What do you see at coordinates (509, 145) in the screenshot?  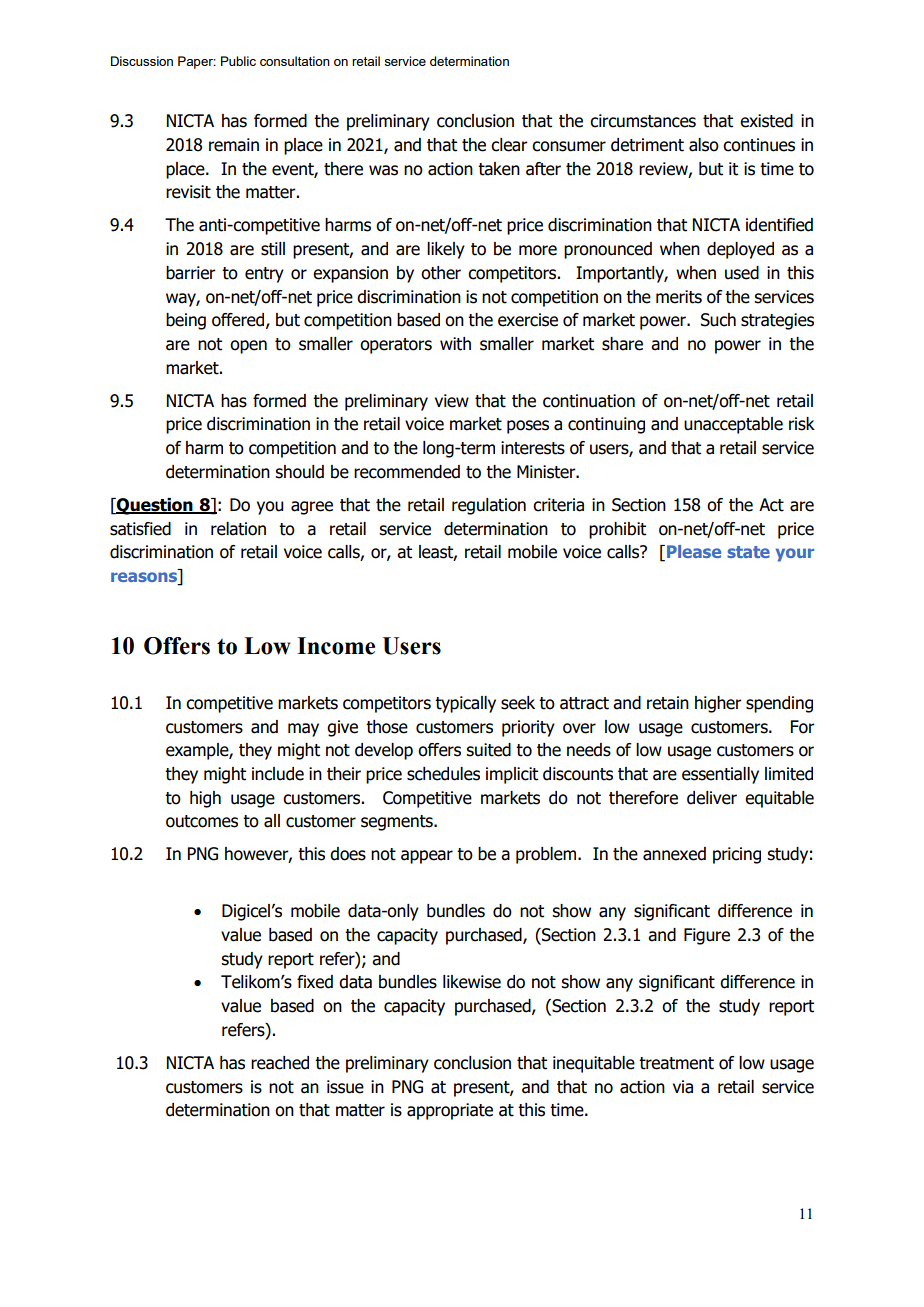 I see `clear` at bounding box center [509, 145].
